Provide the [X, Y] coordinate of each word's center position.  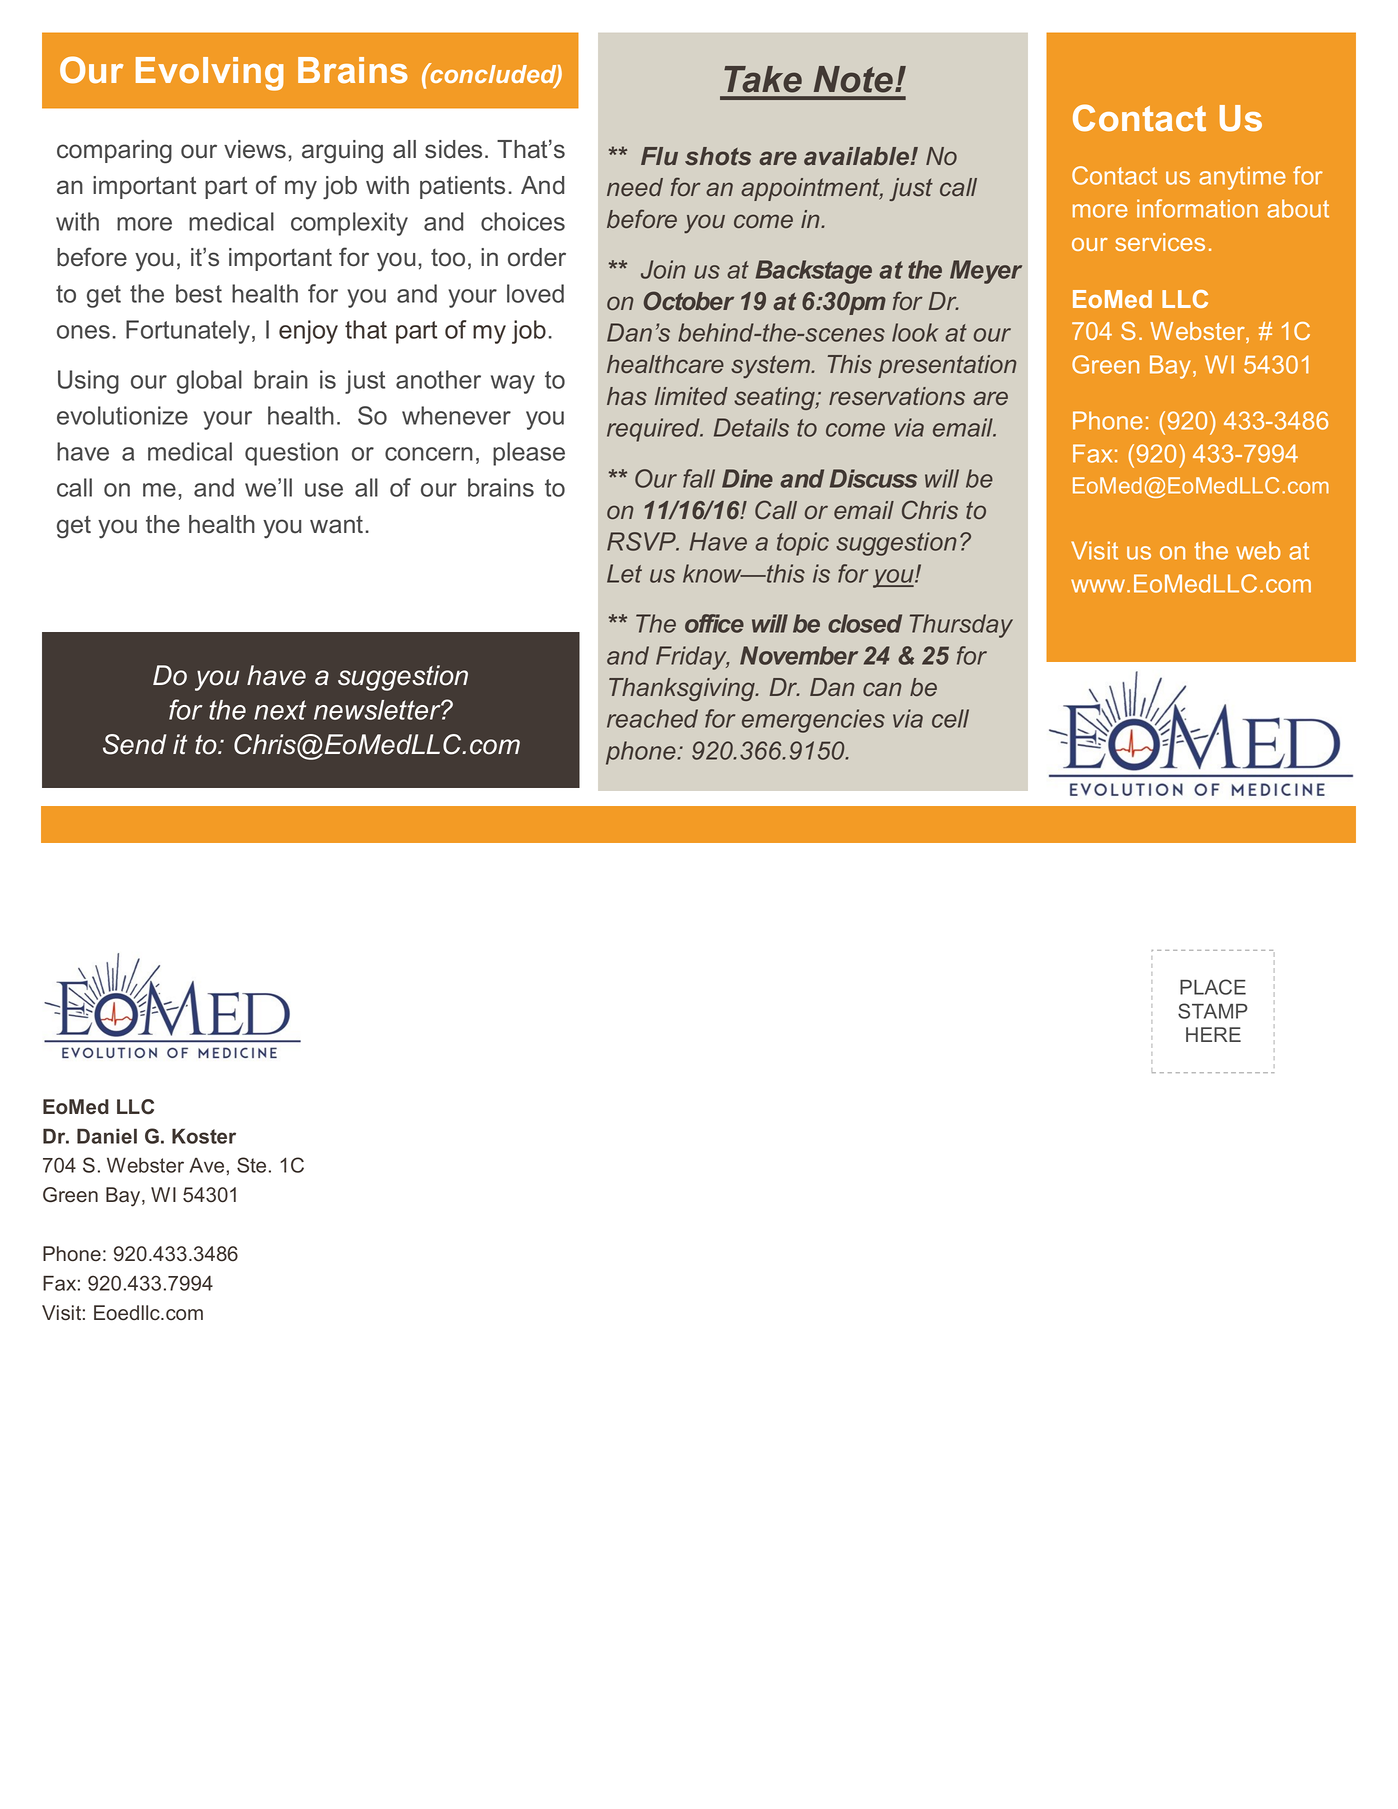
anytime [1242, 178]
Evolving [210, 74]
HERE [1213, 1034]
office [714, 623]
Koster [204, 1136]
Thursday [961, 626]
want [336, 525]
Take [763, 79]
